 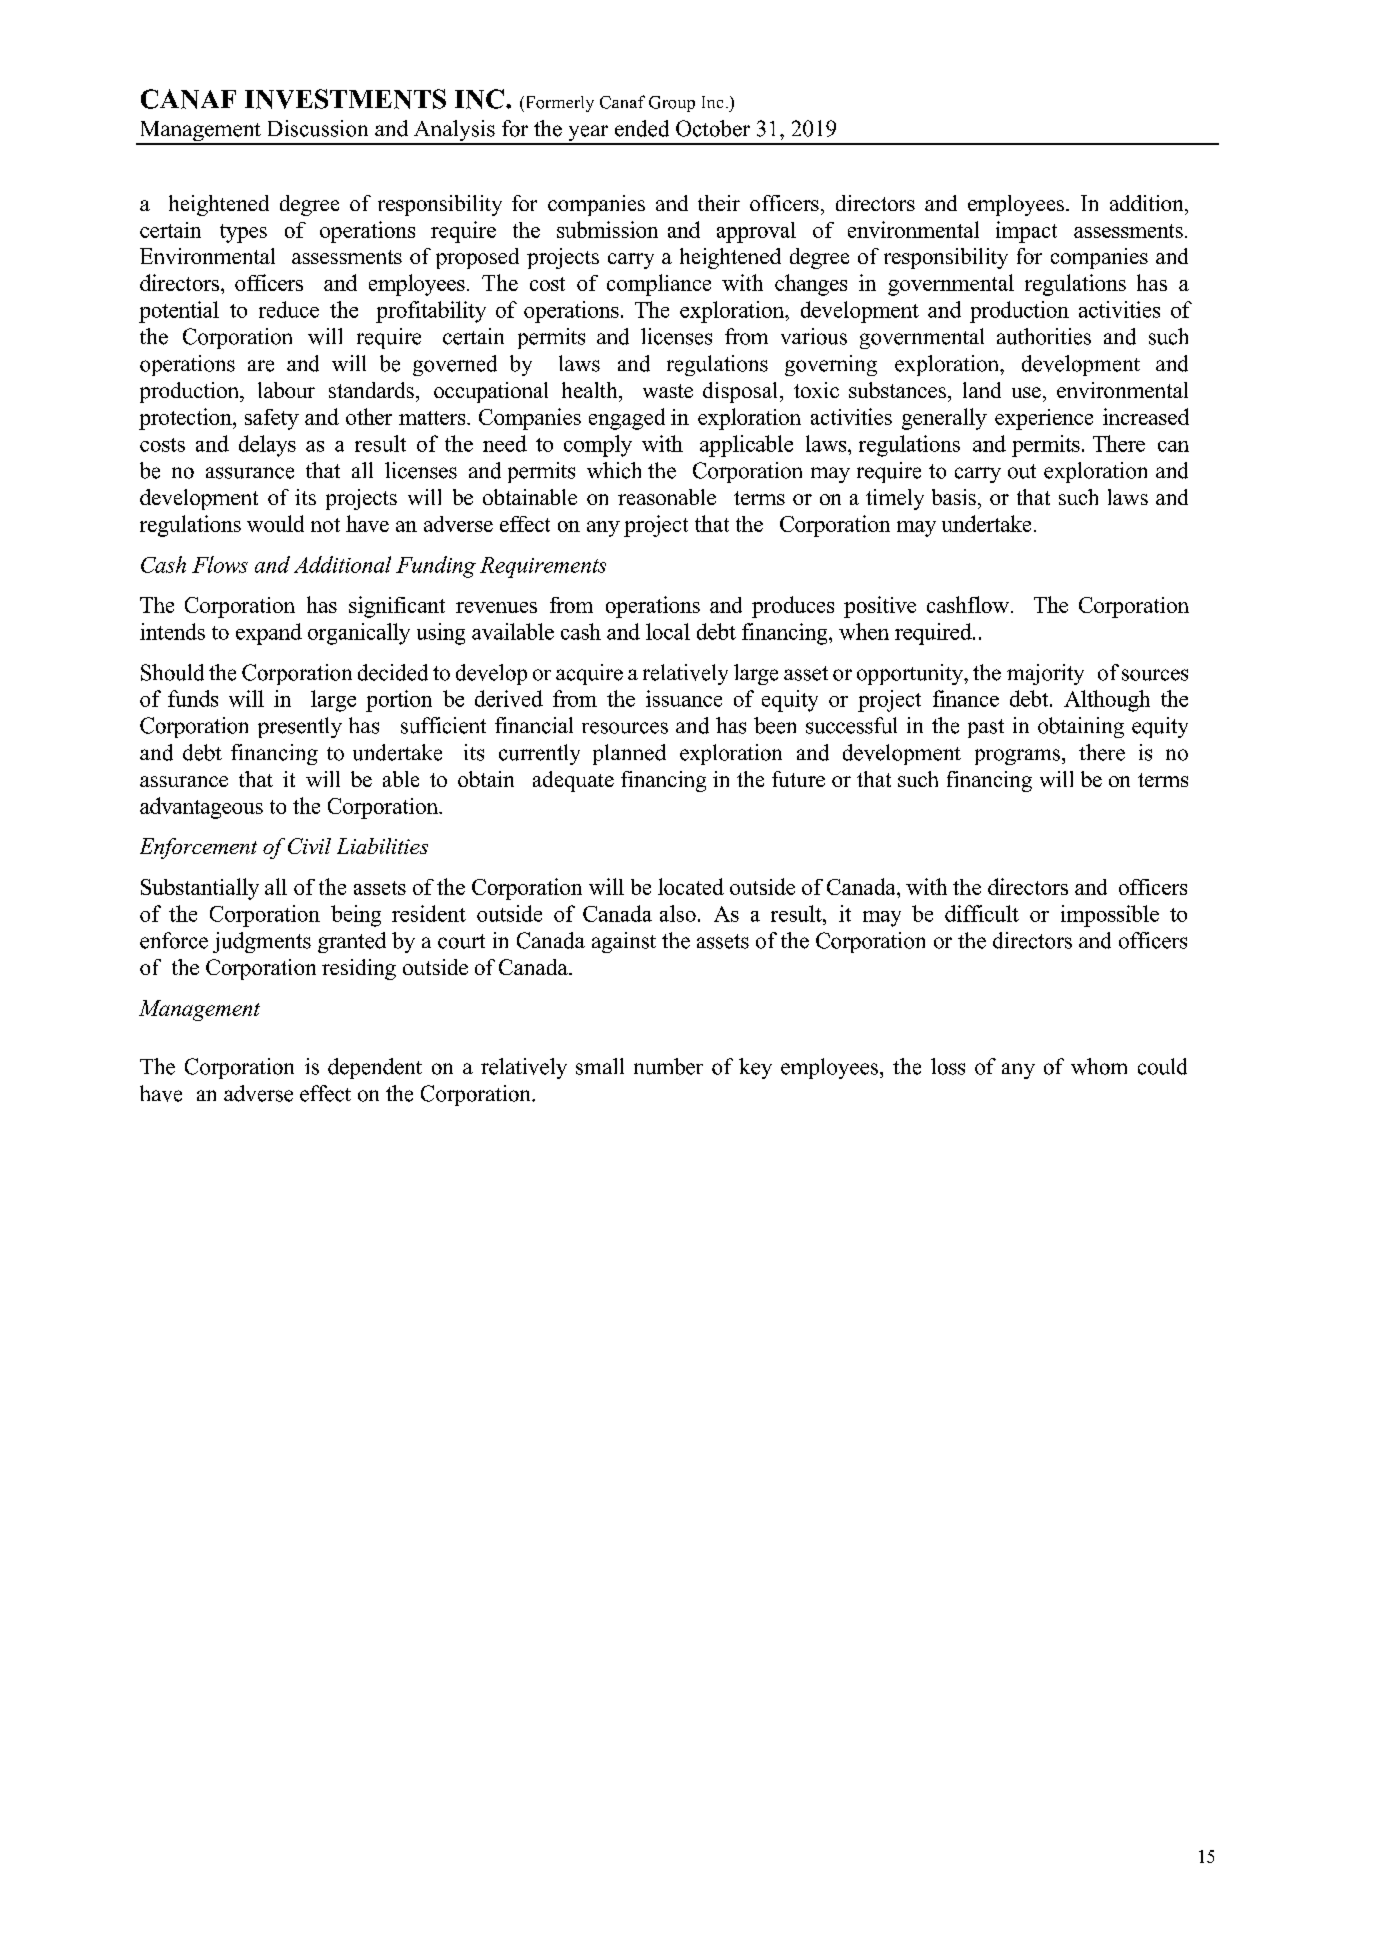 What do you see at coordinates (880, 607) in the image?
I see `positive` at bounding box center [880, 607].
